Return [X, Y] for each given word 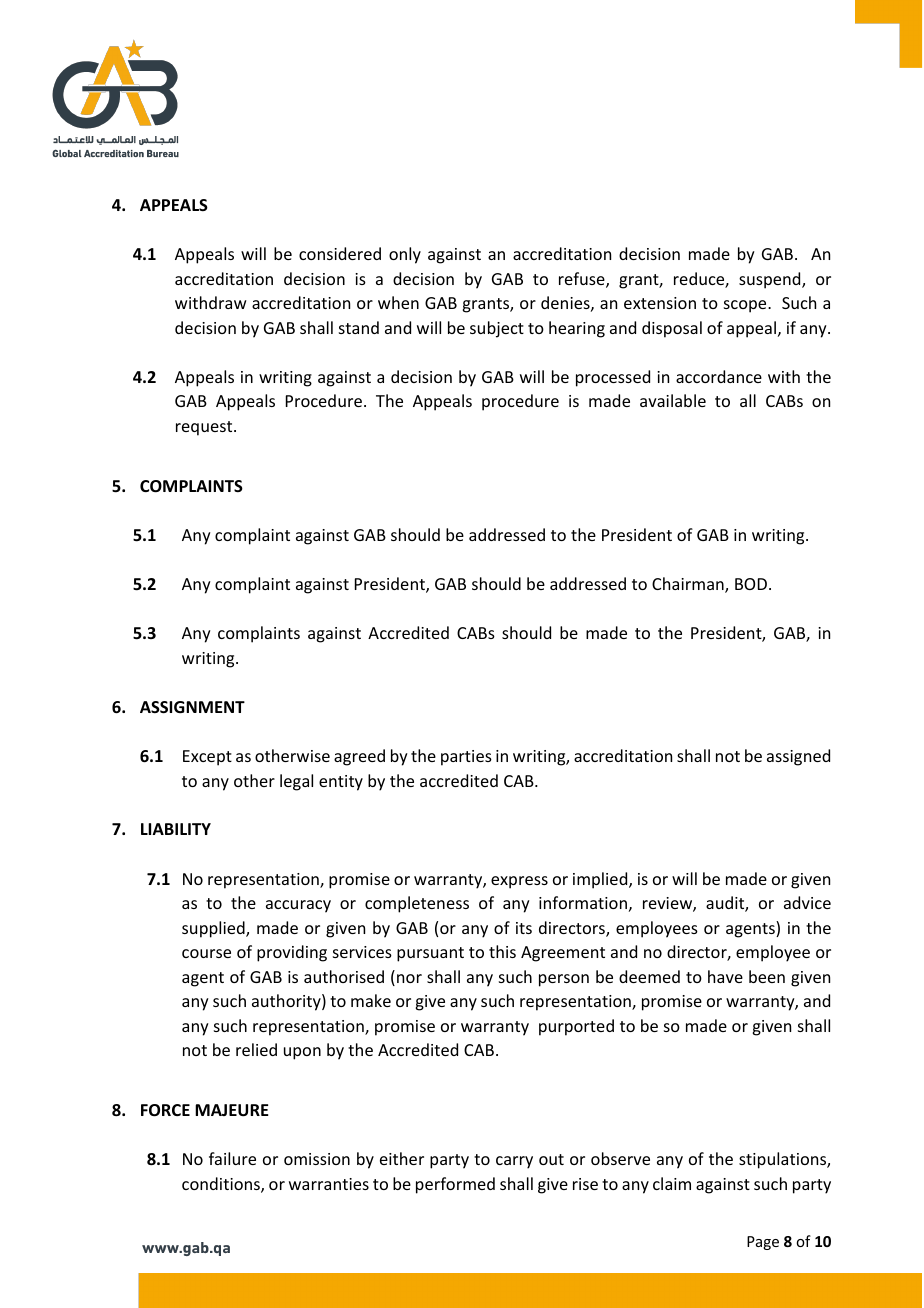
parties [466, 758]
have [725, 976]
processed [613, 378]
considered [340, 253]
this [502, 951]
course [206, 953]
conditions [222, 1185]
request [205, 428]
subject [497, 329]
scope [746, 306]
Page [763, 1243]
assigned [798, 757]
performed [455, 1185]
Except [207, 758]
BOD [751, 584]
